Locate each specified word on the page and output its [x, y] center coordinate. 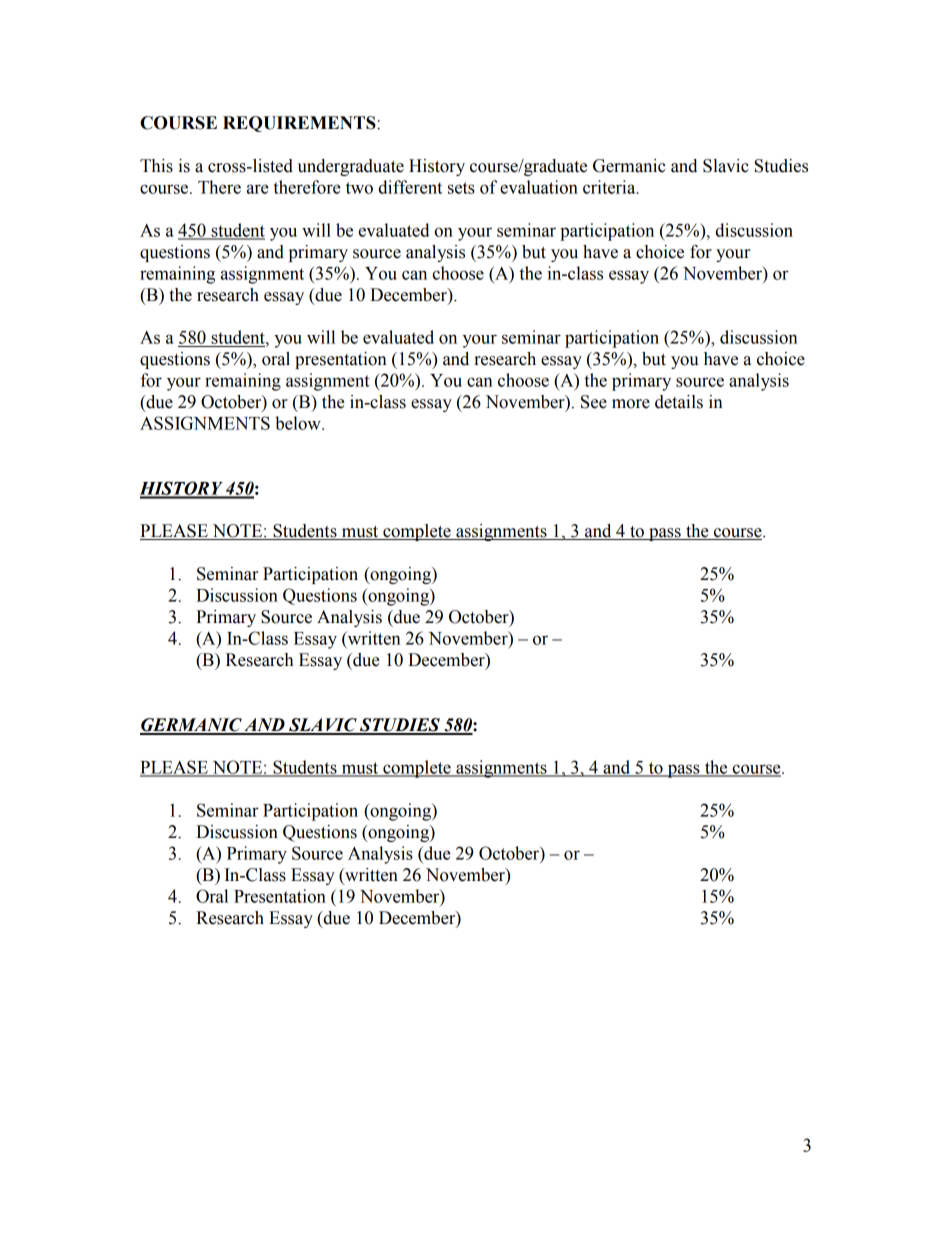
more [631, 404]
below [299, 423]
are [258, 189]
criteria [610, 187]
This [156, 166]
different [410, 187]
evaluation [539, 187]
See [594, 402]
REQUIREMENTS [300, 124]
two [359, 188]
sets [461, 188]
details [679, 402]
